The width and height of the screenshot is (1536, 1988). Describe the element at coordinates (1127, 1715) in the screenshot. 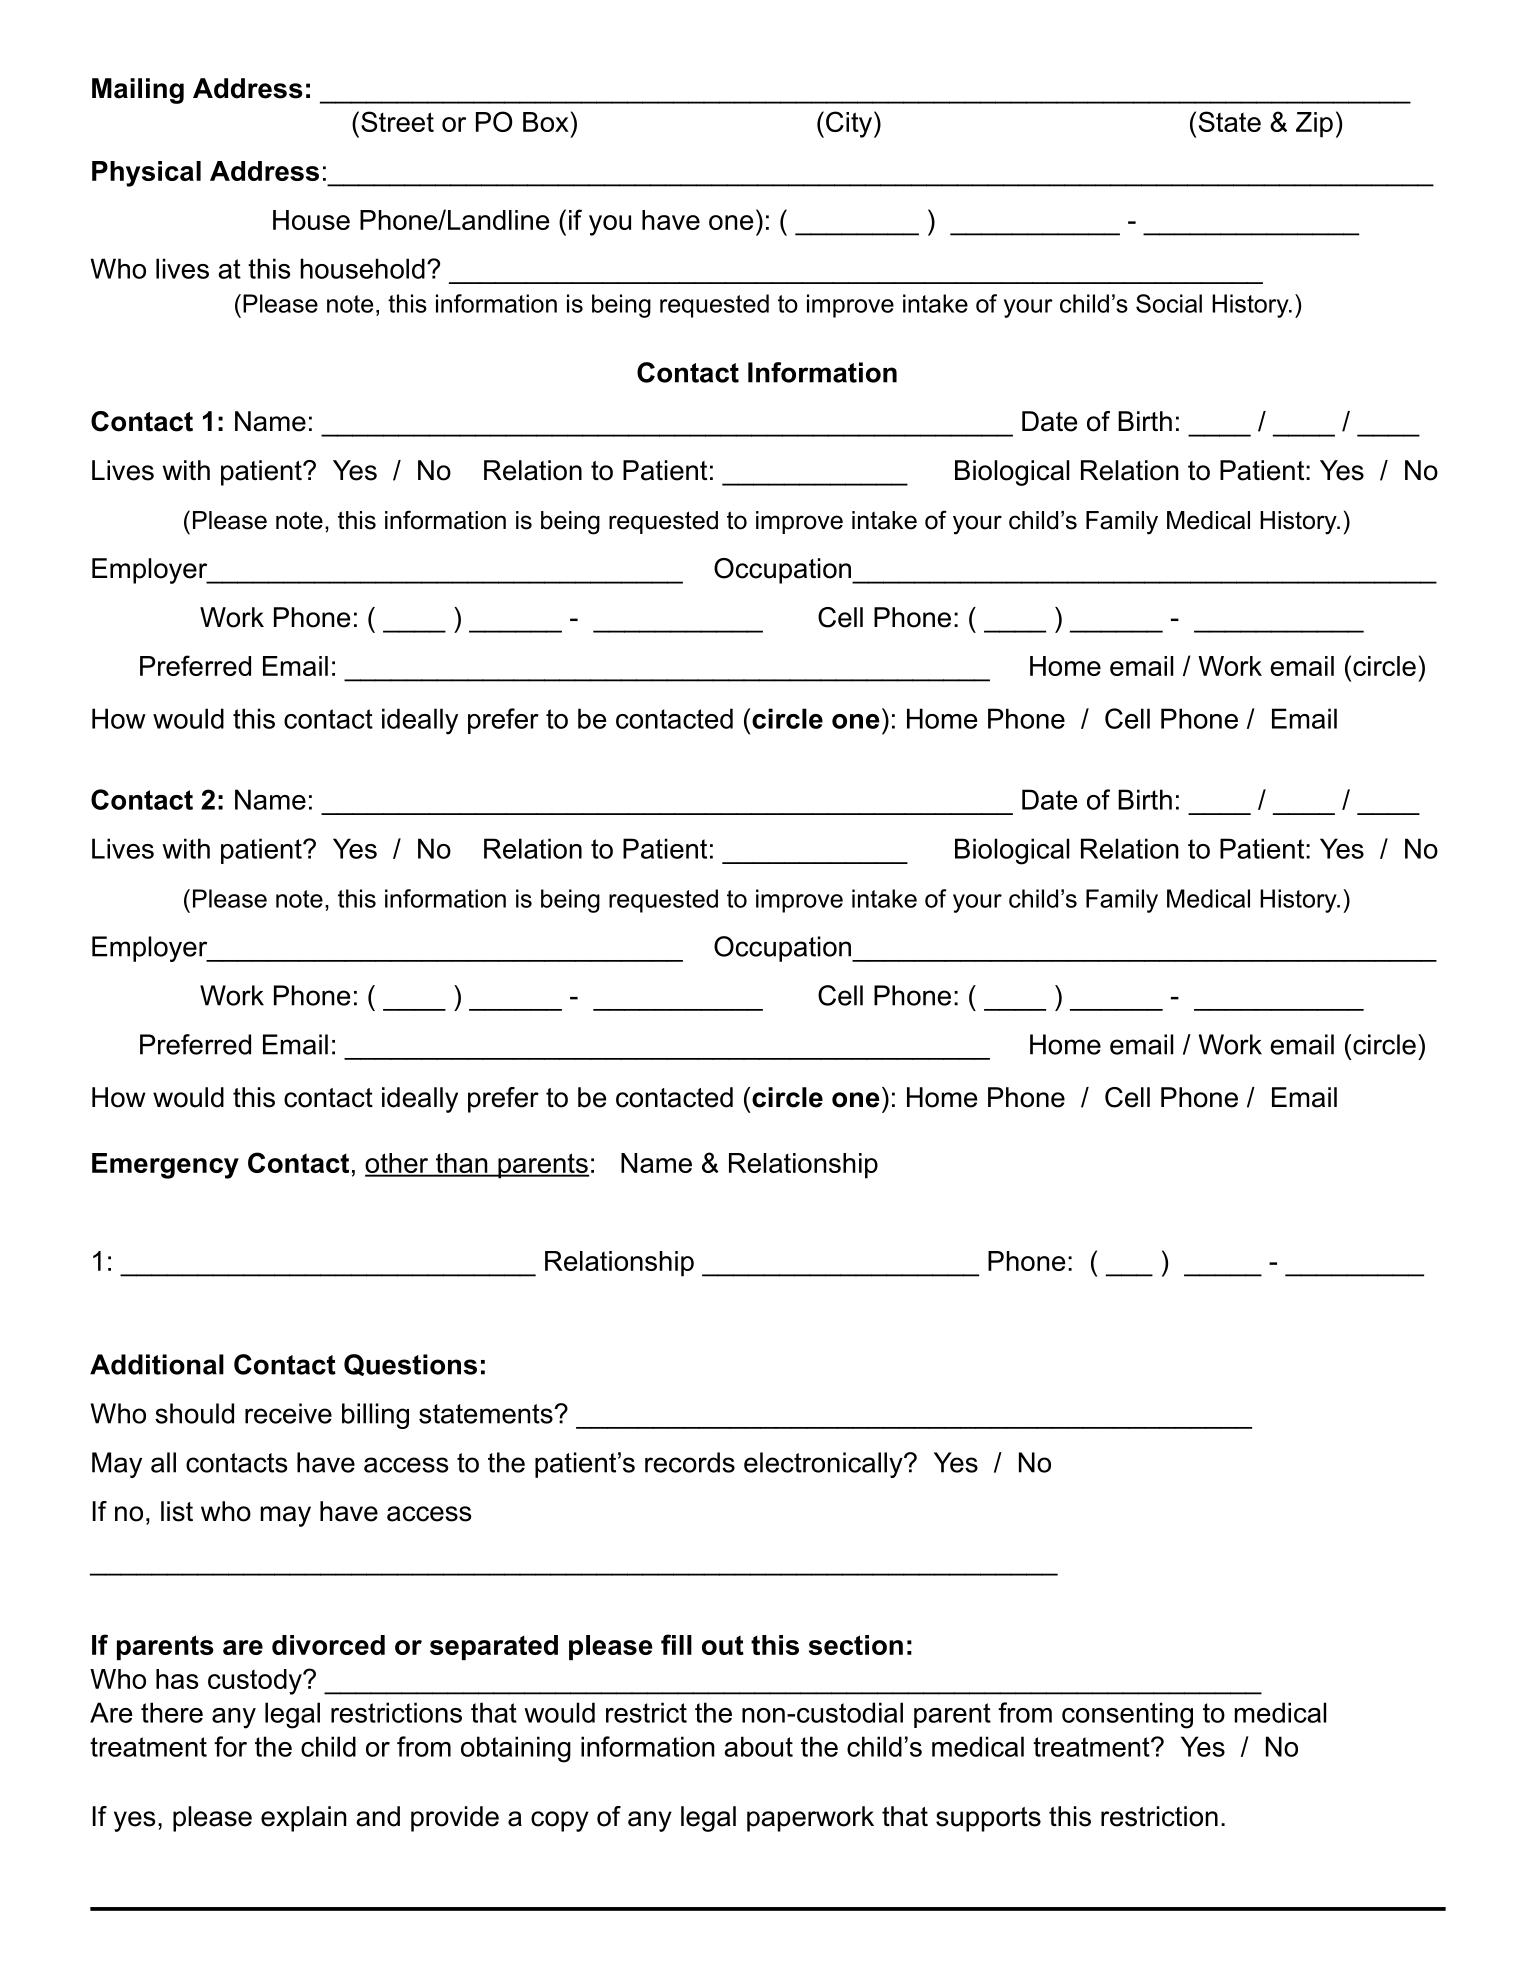

I see `consenting` at that location.
